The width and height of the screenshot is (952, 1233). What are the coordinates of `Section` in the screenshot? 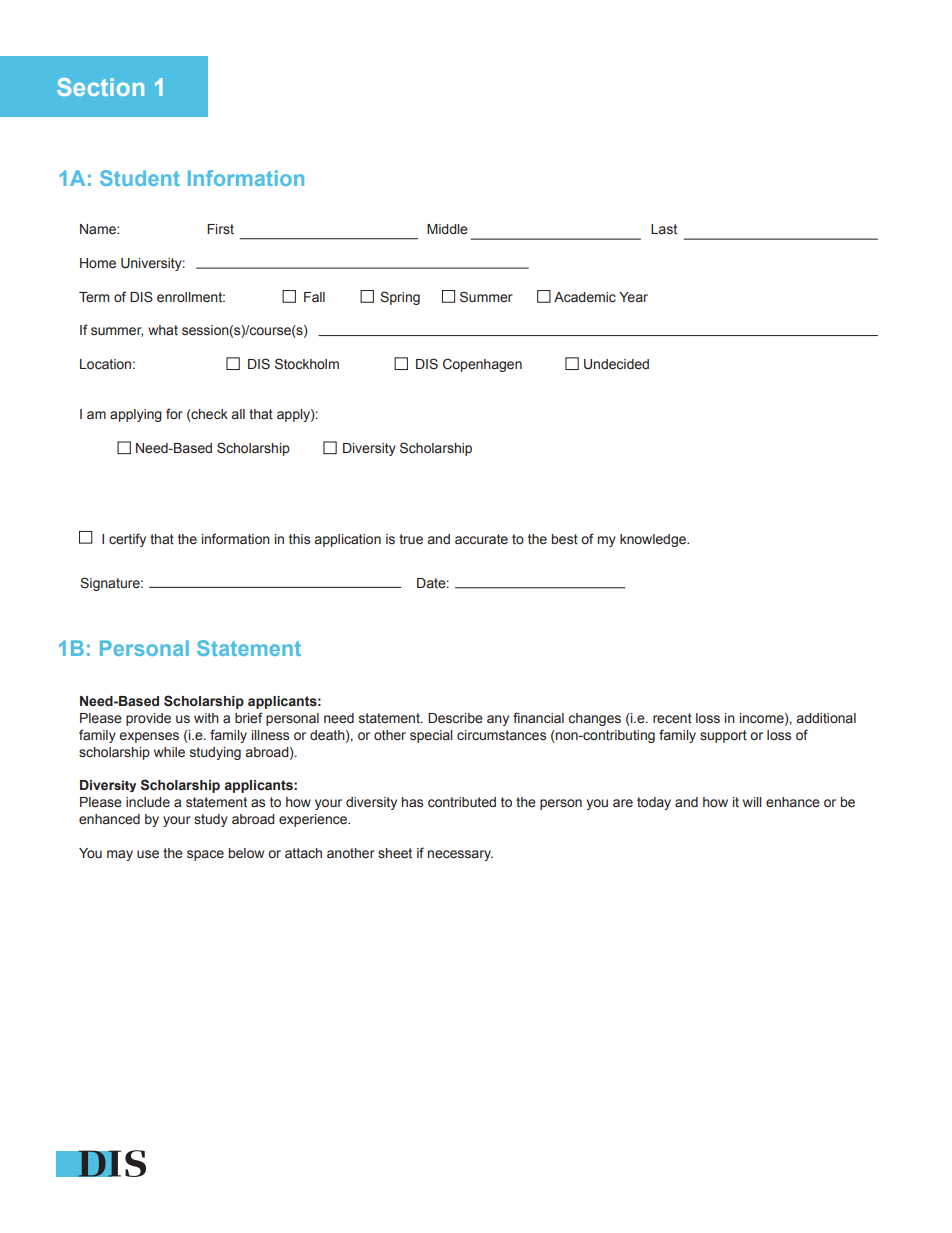 It's located at (100, 87).
